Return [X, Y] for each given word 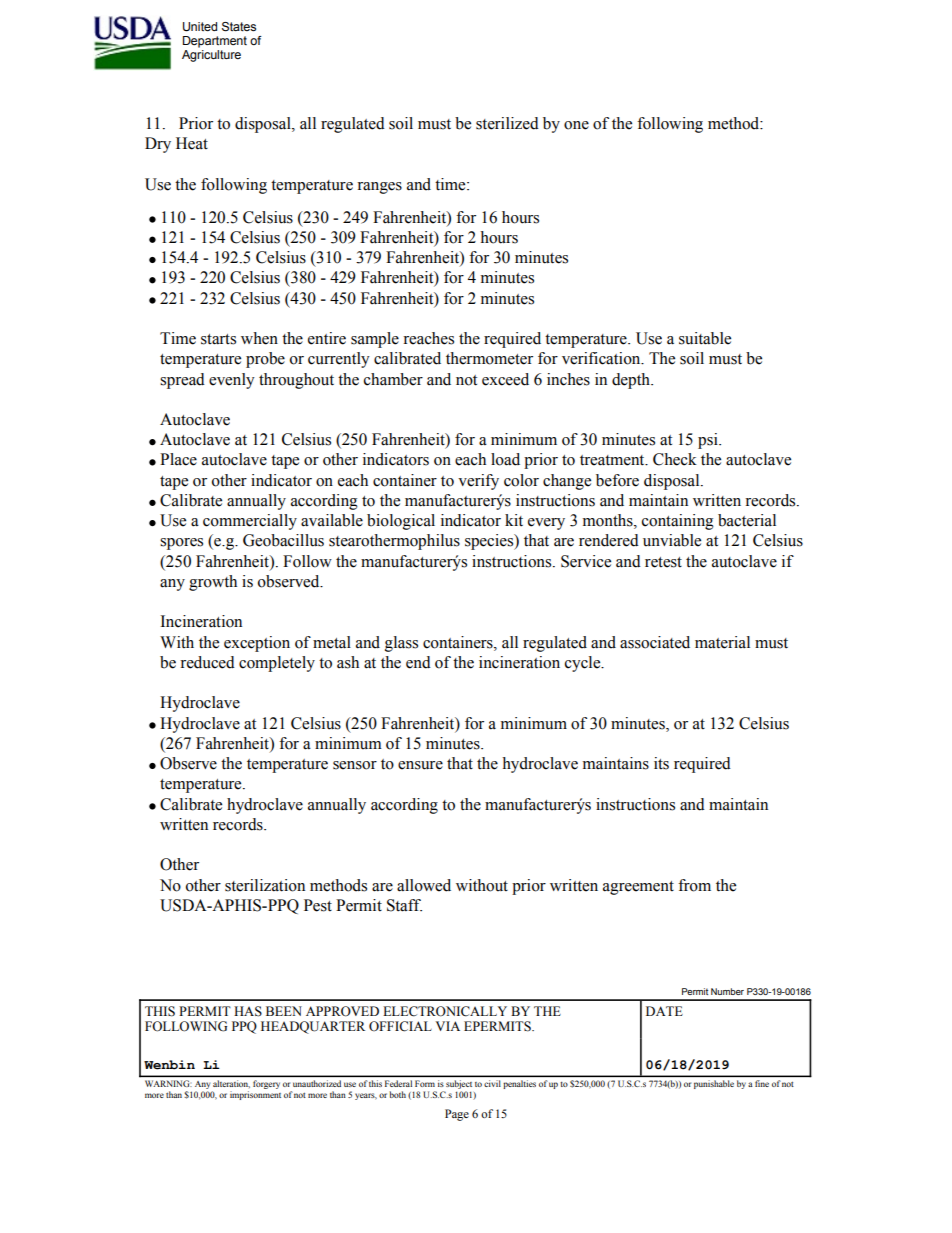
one [576, 125]
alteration [231, 1084]
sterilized [507, 123]
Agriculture [211, 56]
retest [663, 562]
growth [213, 583]
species [490, 542]
